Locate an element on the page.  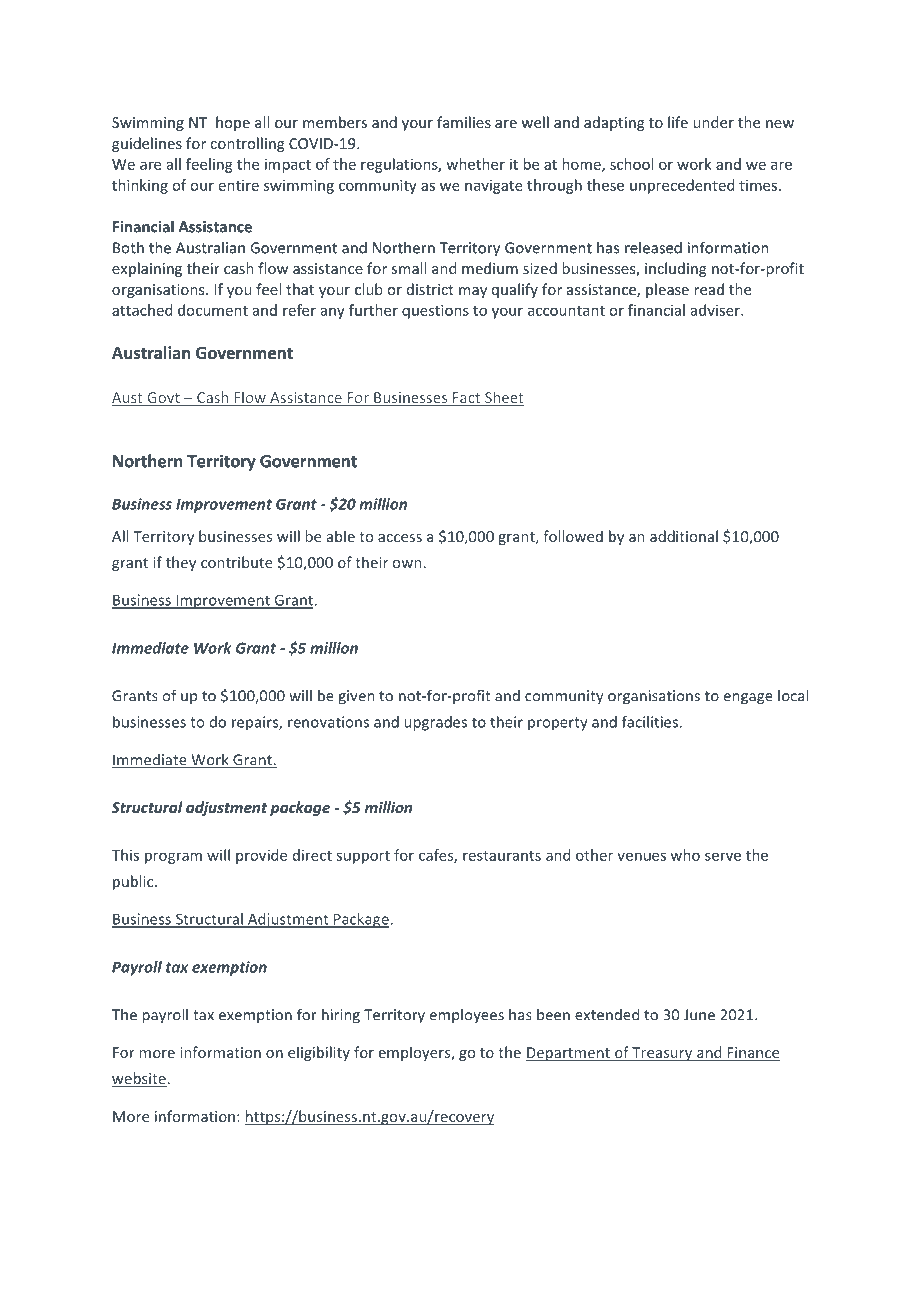
program is located at coordinates (173, 858).
